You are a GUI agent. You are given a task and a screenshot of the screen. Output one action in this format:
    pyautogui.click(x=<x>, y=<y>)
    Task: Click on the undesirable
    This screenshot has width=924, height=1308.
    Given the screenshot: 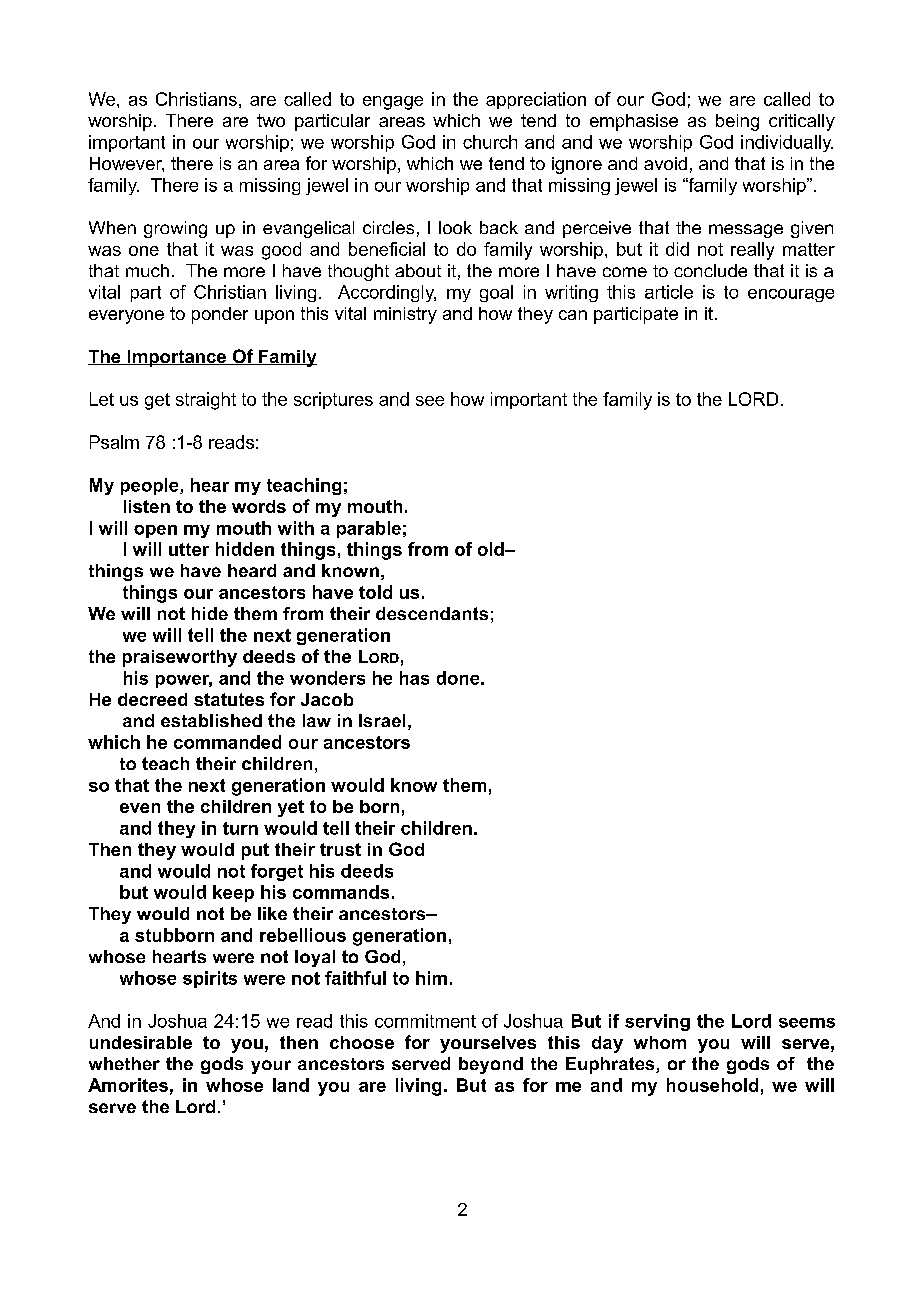 What is the action you would take?
    pyautogui.click(x=141, y=1042)
